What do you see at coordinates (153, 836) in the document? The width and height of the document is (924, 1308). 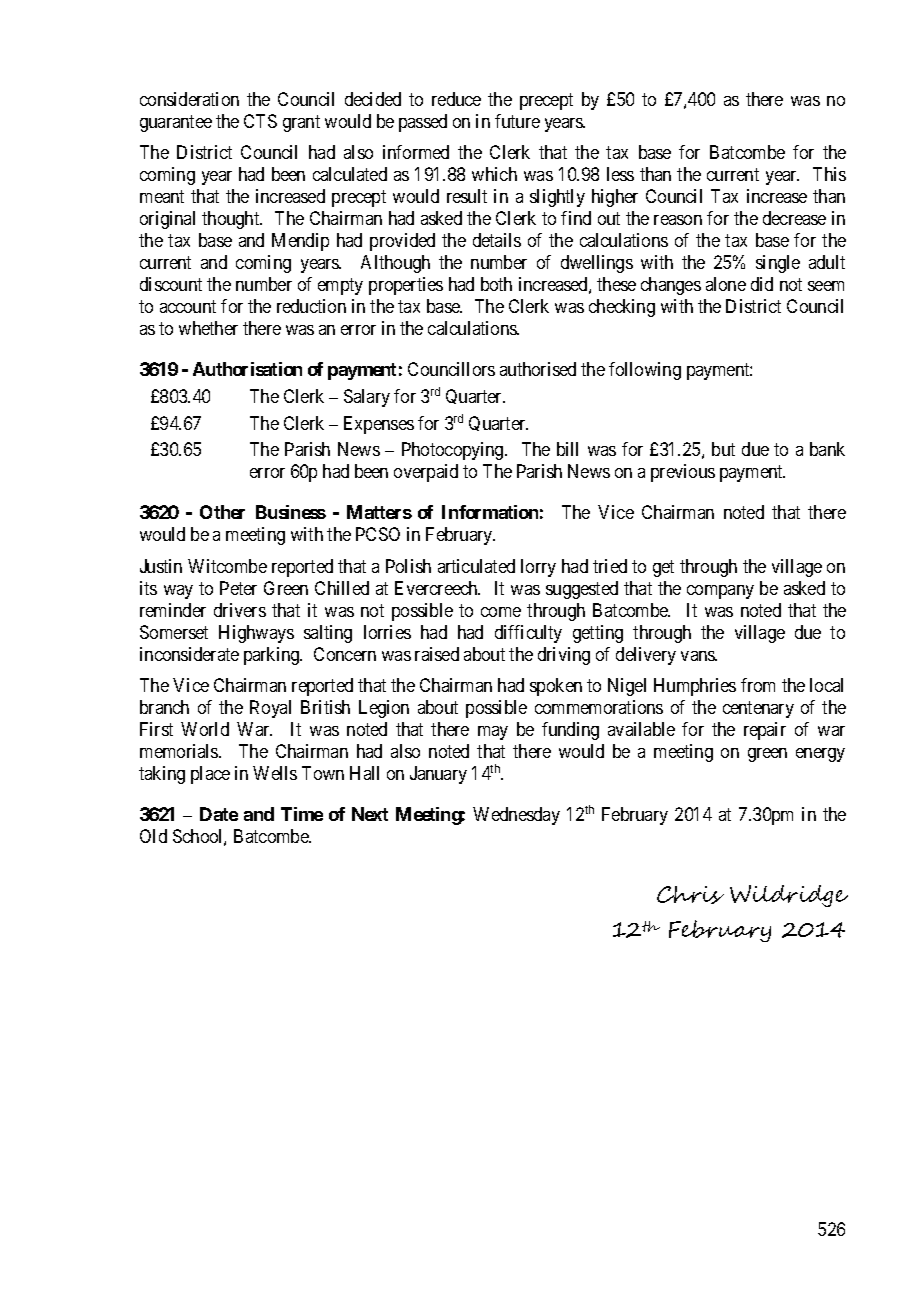 I see `Old` at bounding box center [153, 836].
